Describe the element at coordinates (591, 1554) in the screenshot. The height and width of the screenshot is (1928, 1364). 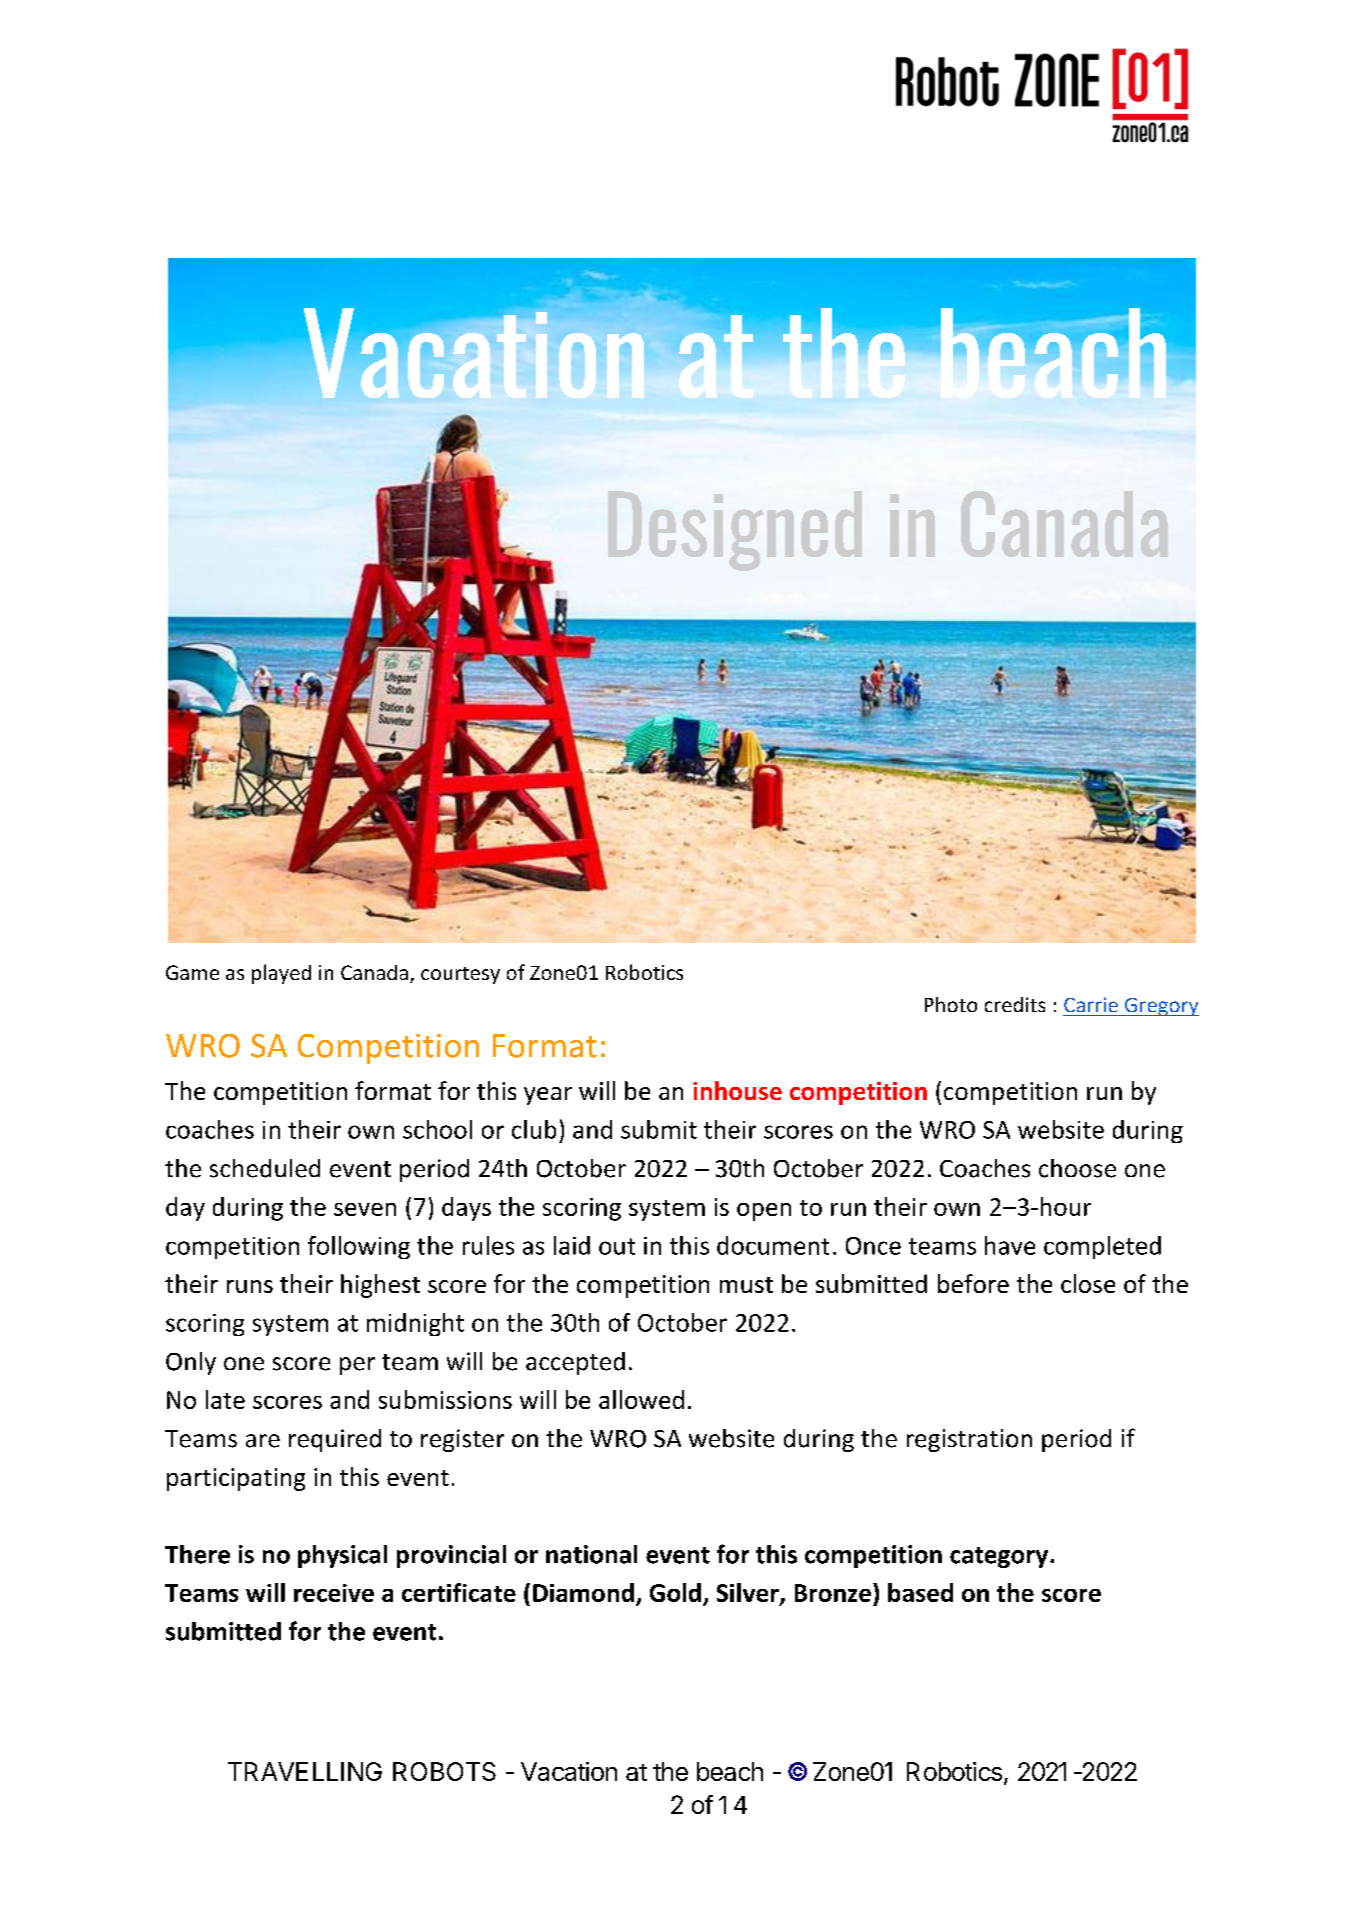
I see `national` at that location.
